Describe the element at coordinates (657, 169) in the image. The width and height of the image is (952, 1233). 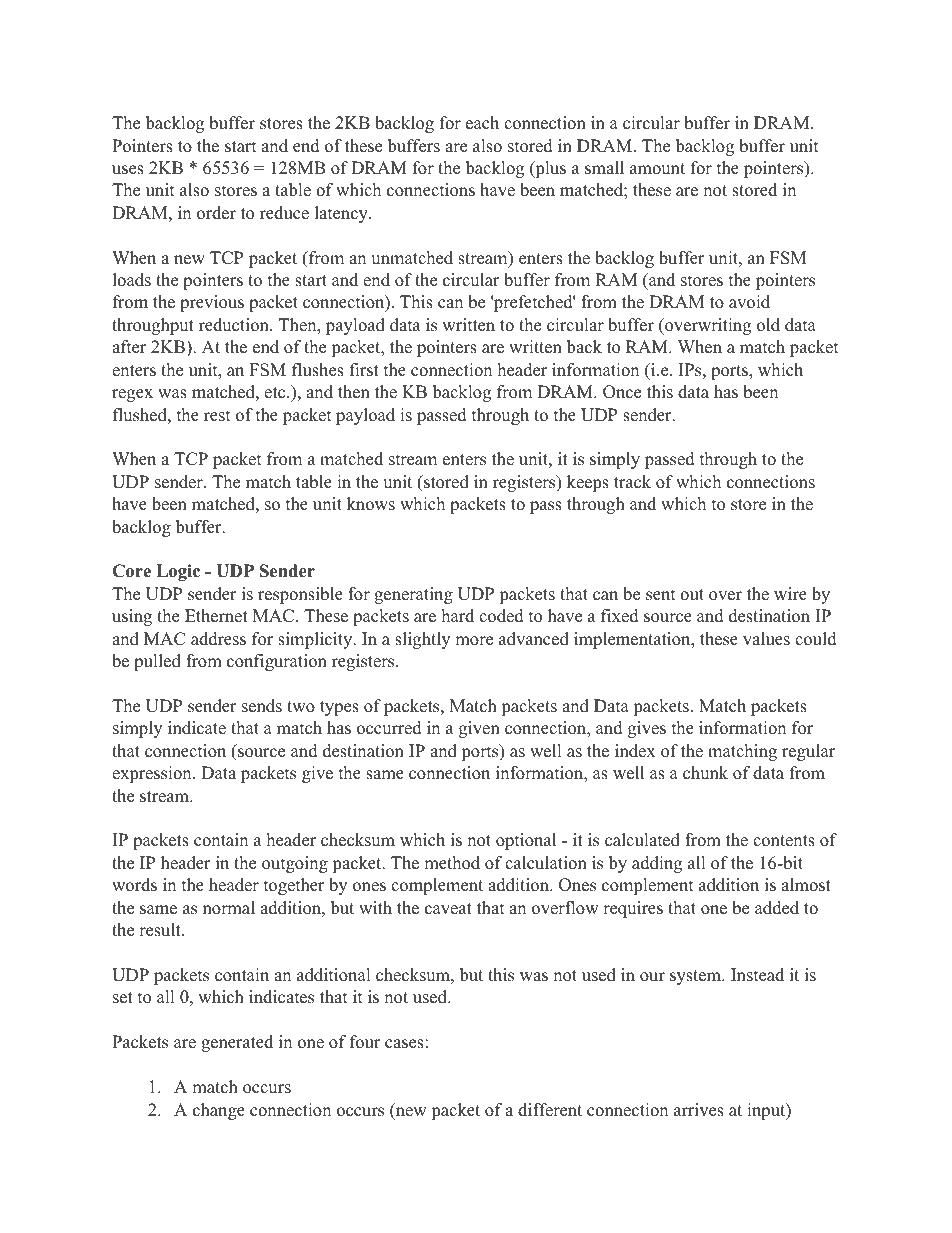
I see `amount` at that location.
